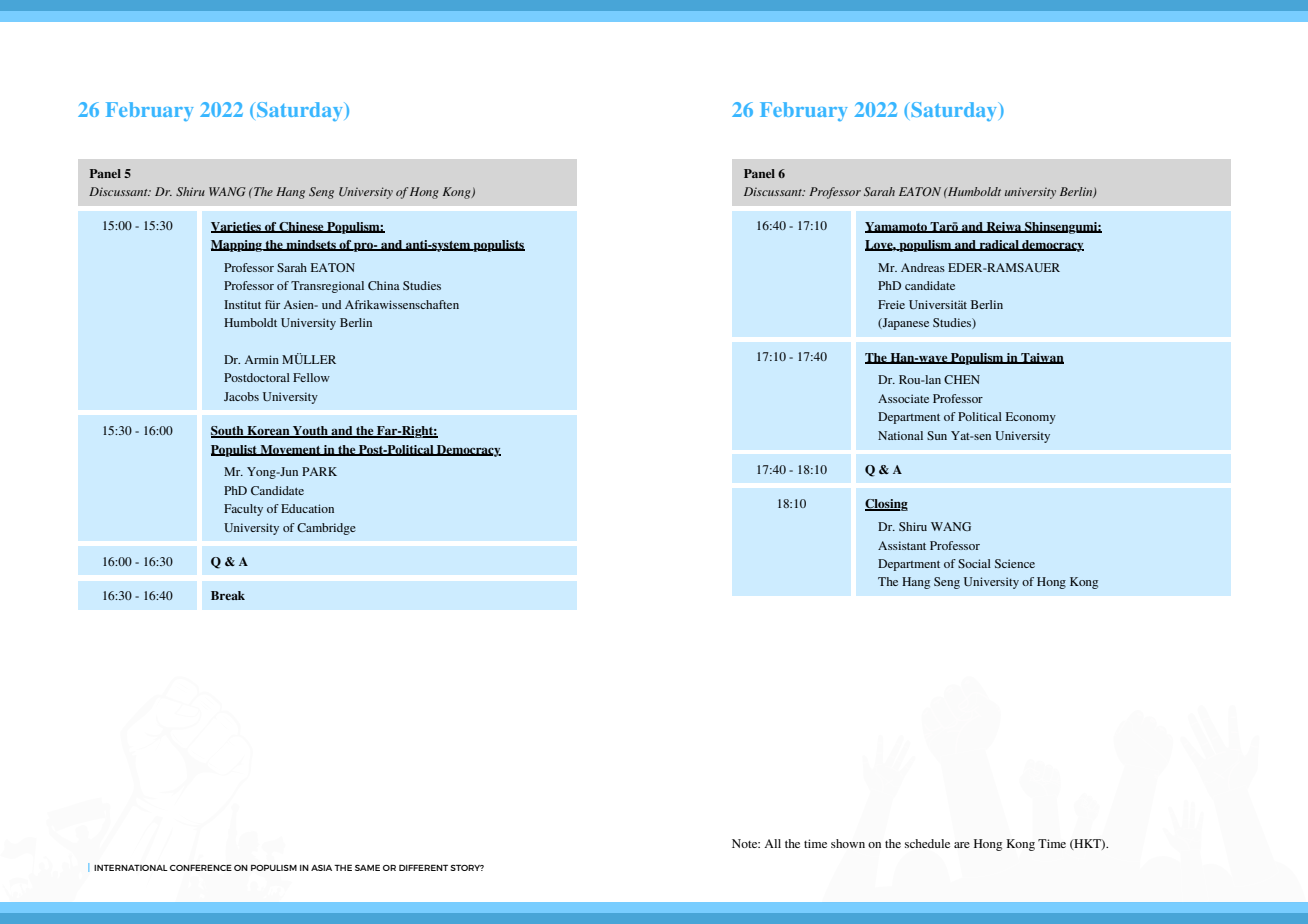 This screenshot has width=1308, height=924. What do you see at coordinates (962, 379) in the screenshot?
I see `CHEN` at bounding box center [962, 379].
